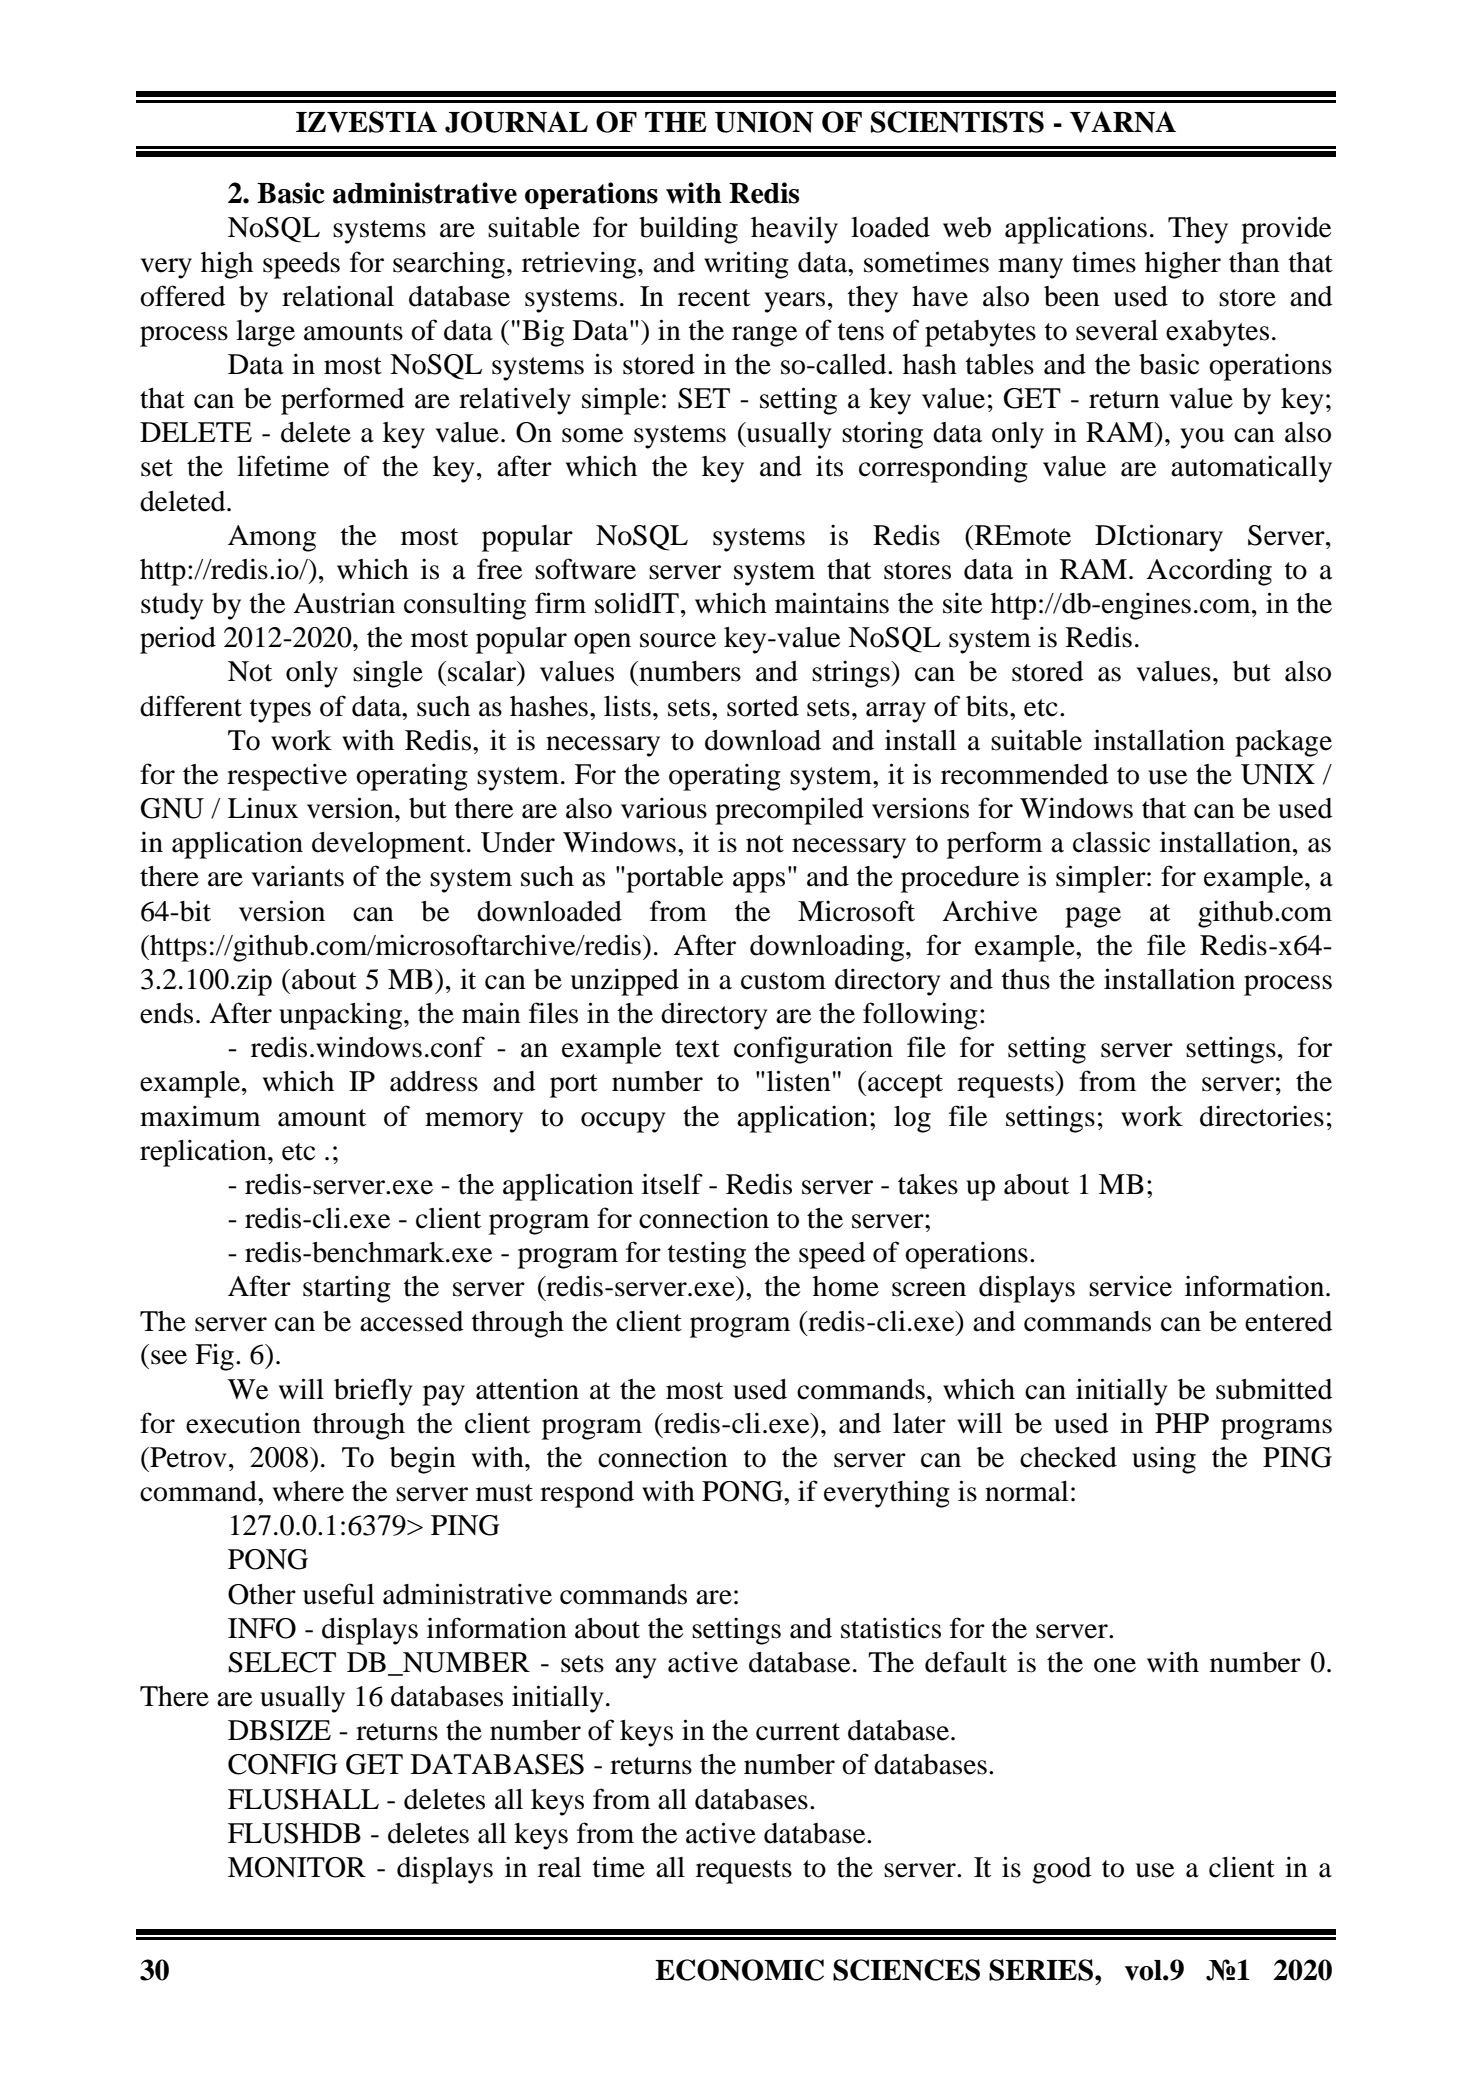 This screenshot has height=2084, width=1473. What do you see at coordinates (688, 230) in the screenshot?
I see `building` at bounding box center [688, 230].
